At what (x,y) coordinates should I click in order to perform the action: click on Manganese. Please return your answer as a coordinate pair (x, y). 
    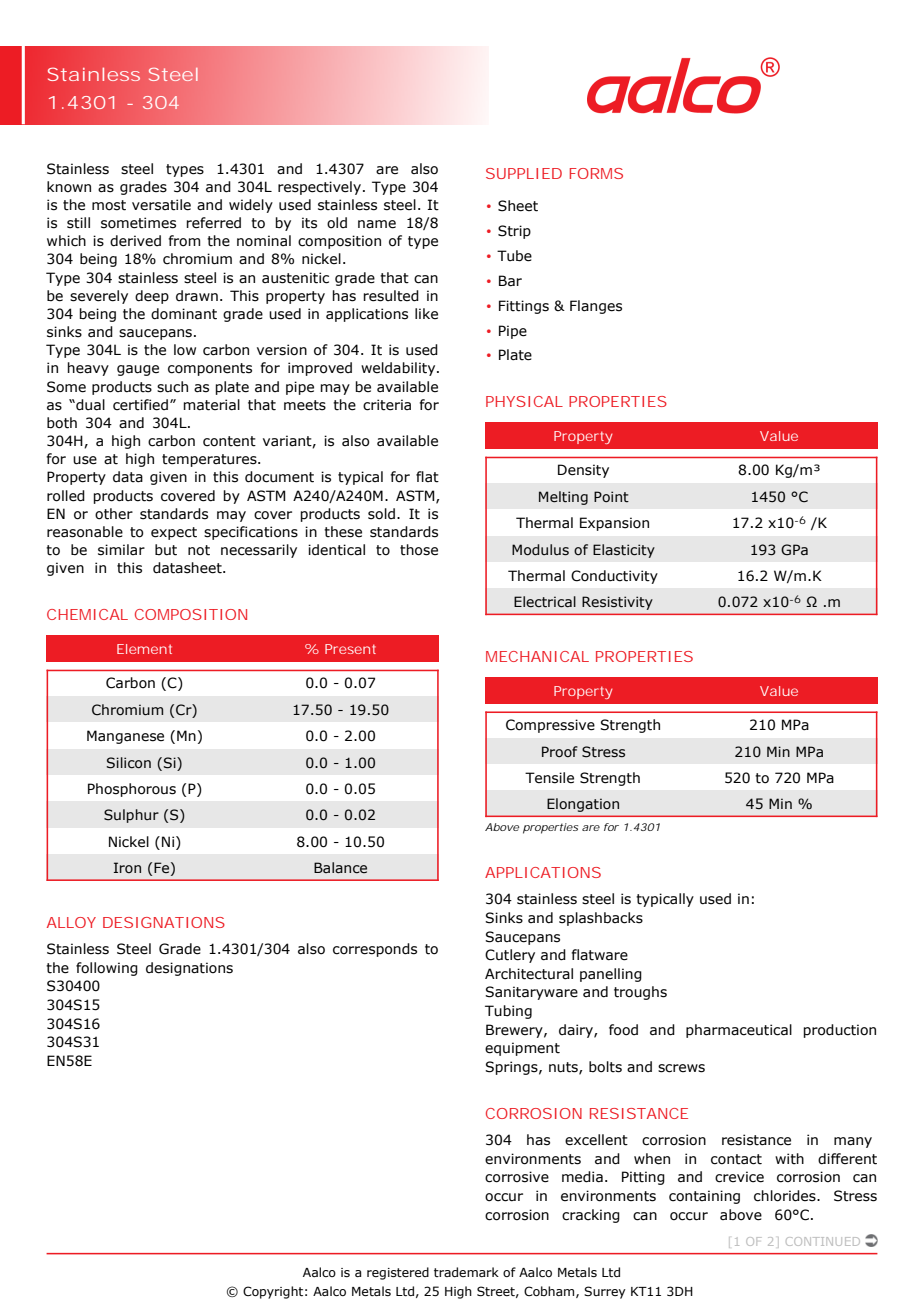
    Looking at the image, I should click on (125, 737).
